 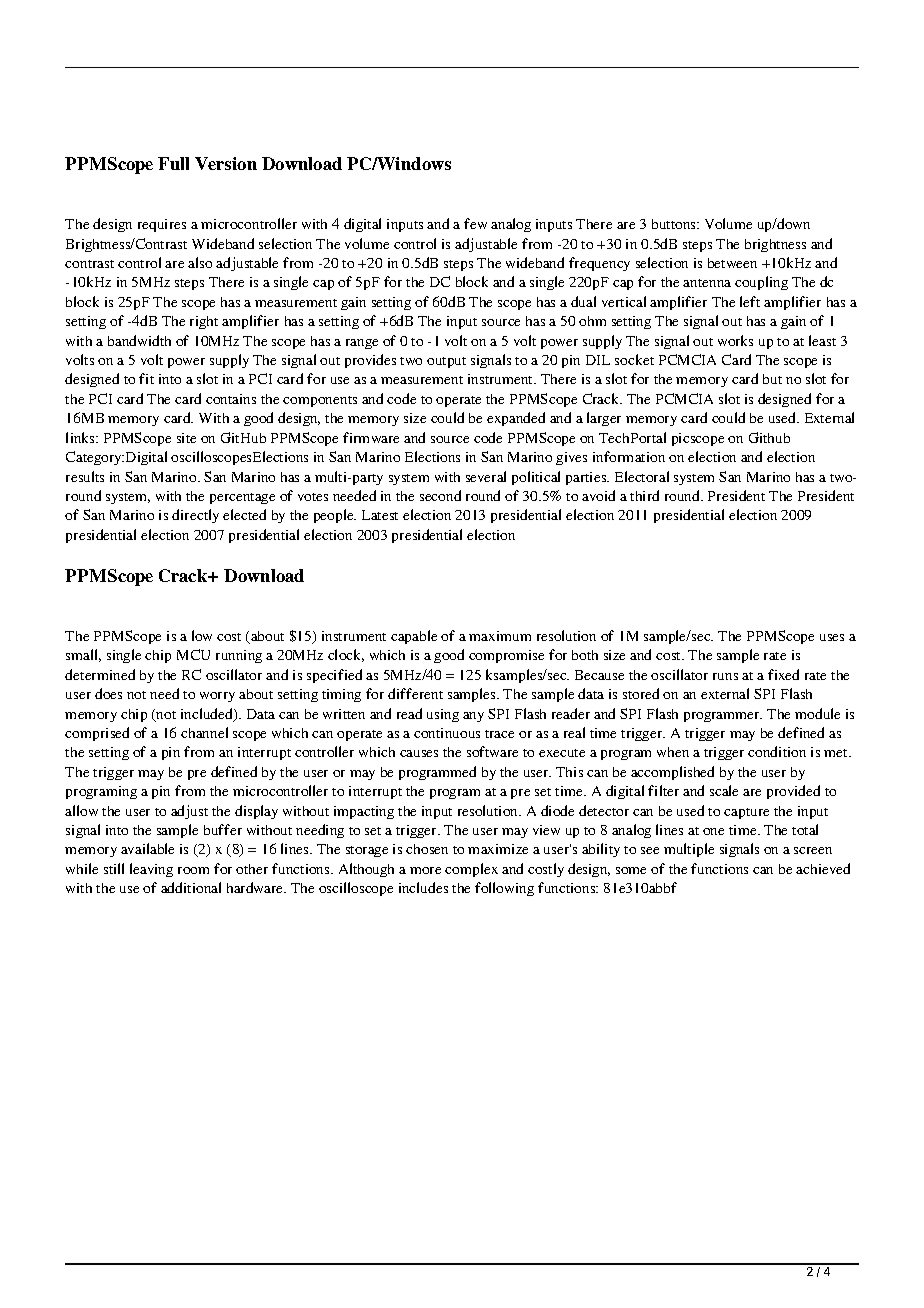 What do you see at coordinates (813, 850) in the screenshot?
I see `screen` at bounding box center [813, 850].
